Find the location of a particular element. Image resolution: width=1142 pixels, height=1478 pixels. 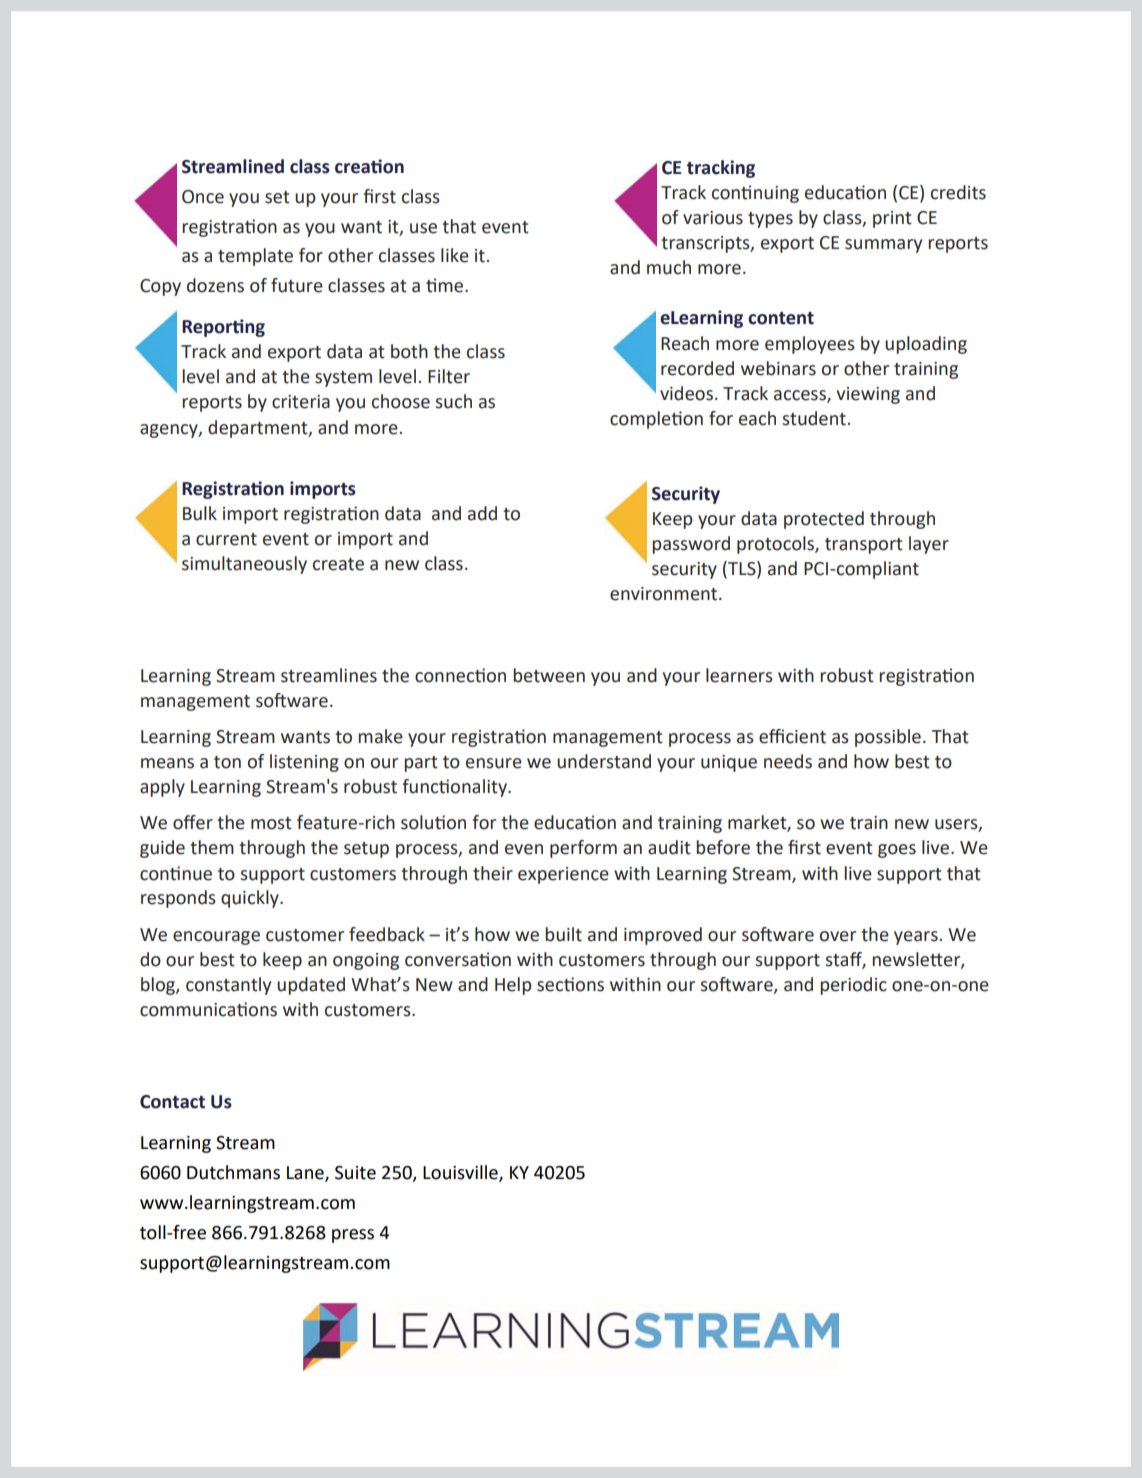

like is located at coordinates (455, 255).
